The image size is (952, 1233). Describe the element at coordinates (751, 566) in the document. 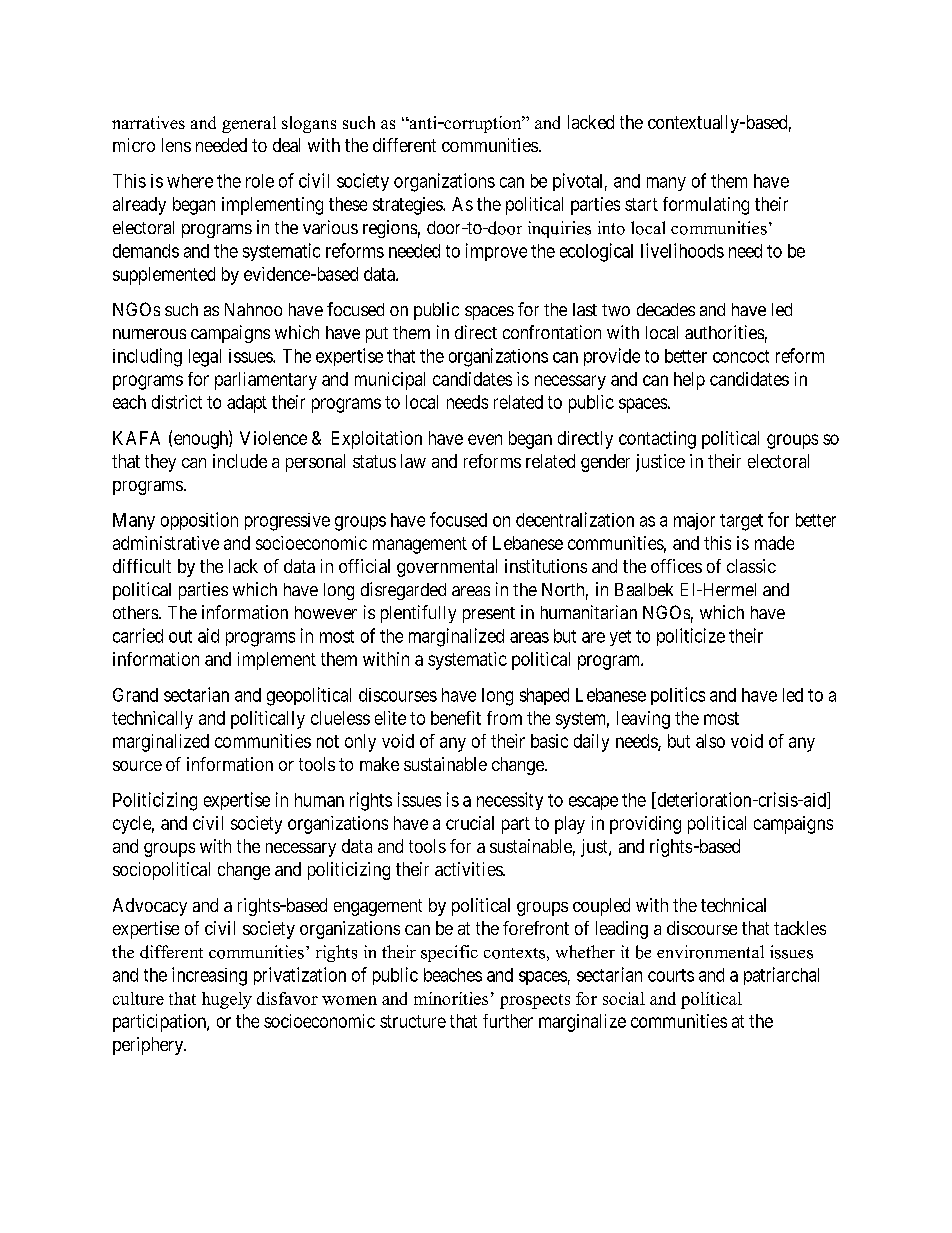

I see `classic` at that location.
